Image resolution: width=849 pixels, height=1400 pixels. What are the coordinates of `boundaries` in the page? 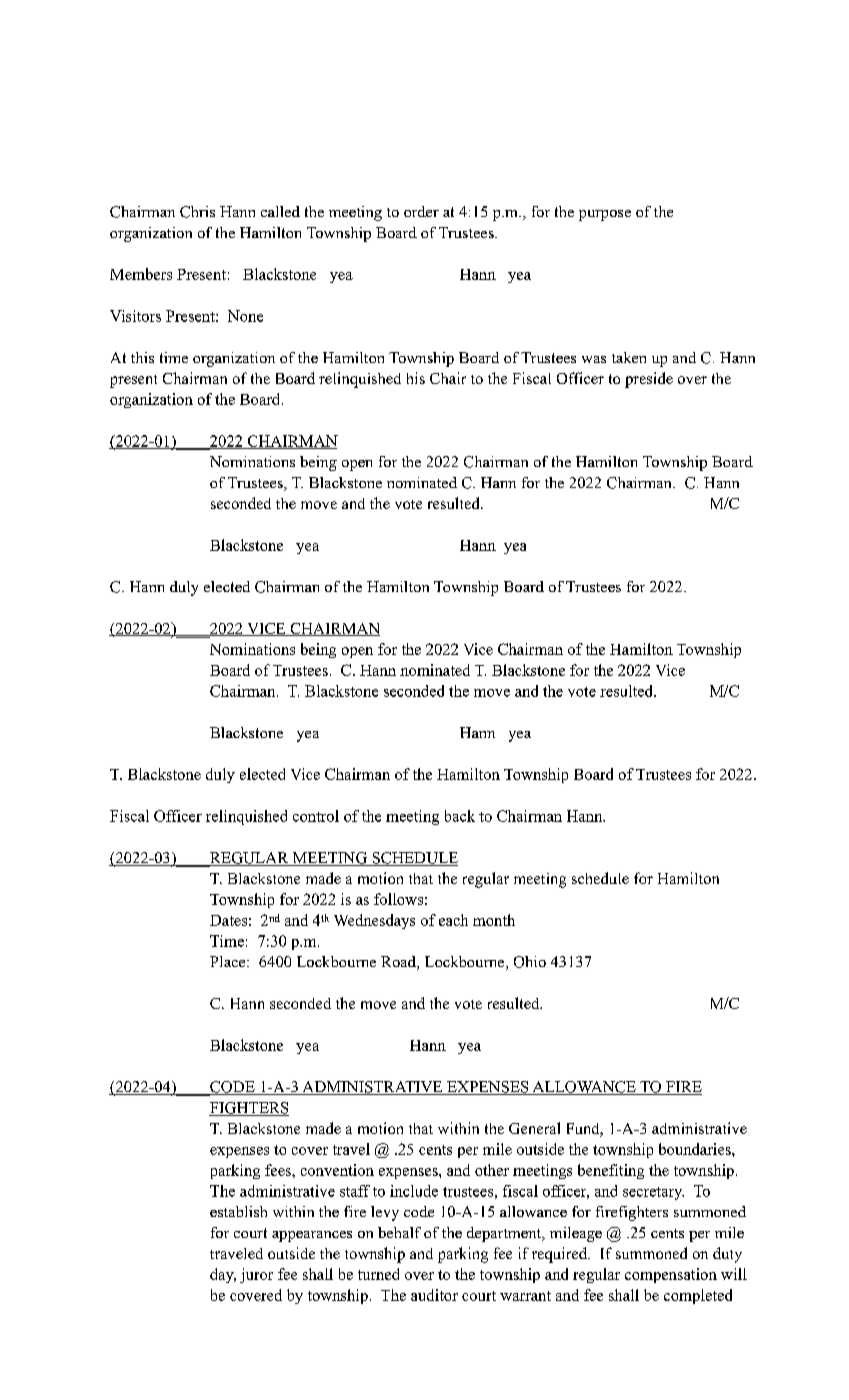 It's located at (696, 1149).
